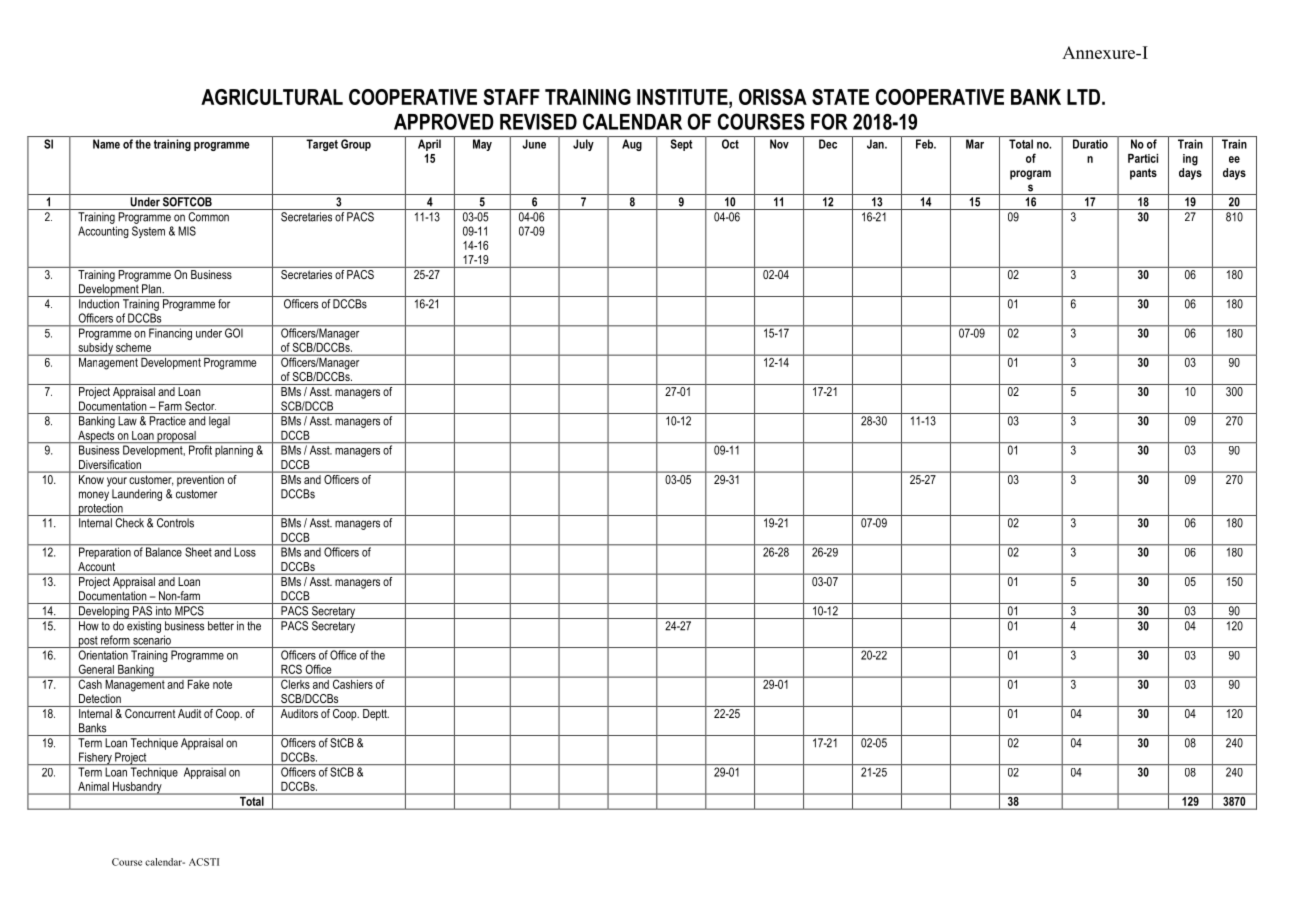 Image resolution: width=1307 pixels, height=924 pixels. Describe the element at coordinates (175, 523) in the screenshot. I see `Controls` at that location.
